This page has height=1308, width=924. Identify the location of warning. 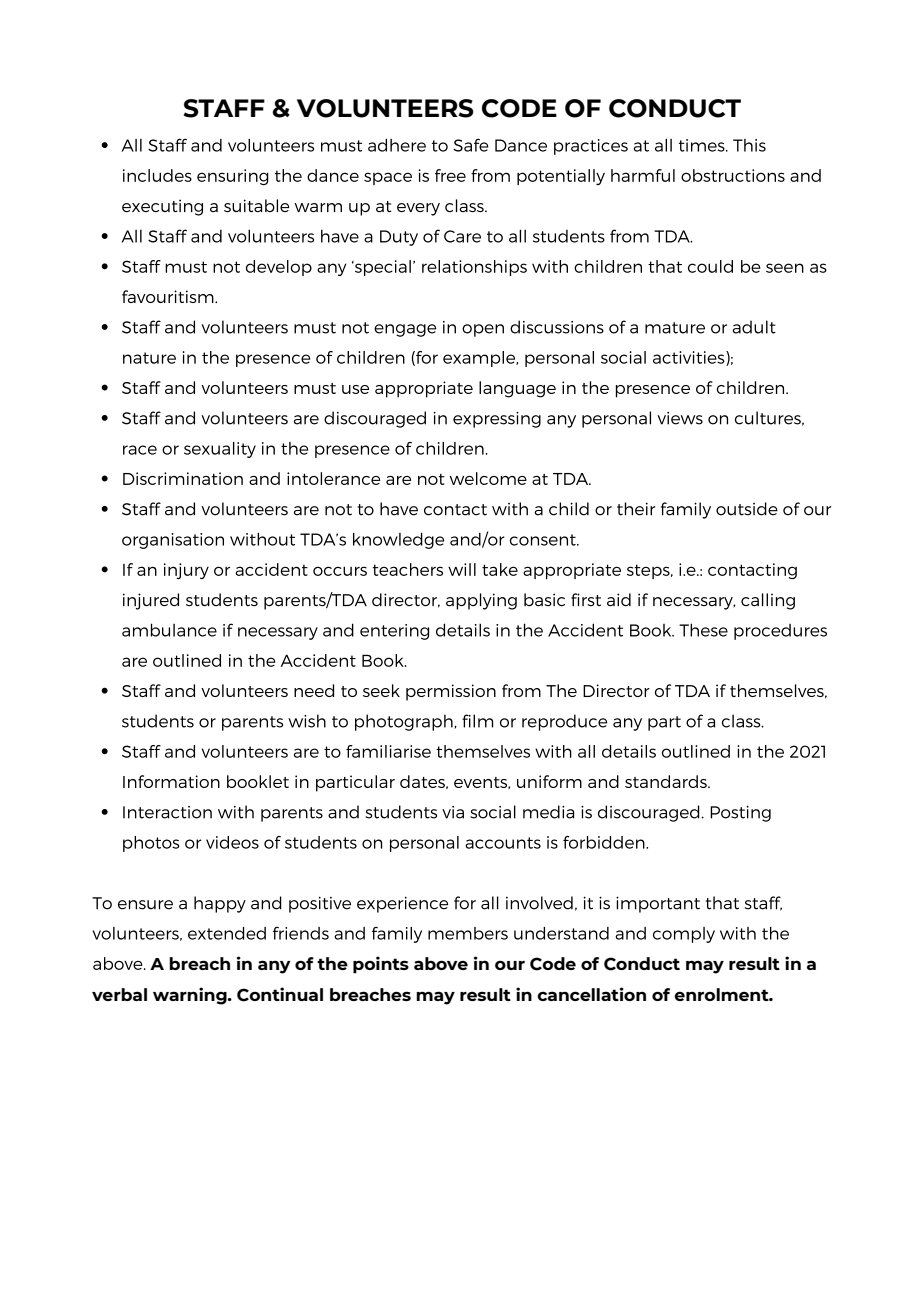
(191, 996).
